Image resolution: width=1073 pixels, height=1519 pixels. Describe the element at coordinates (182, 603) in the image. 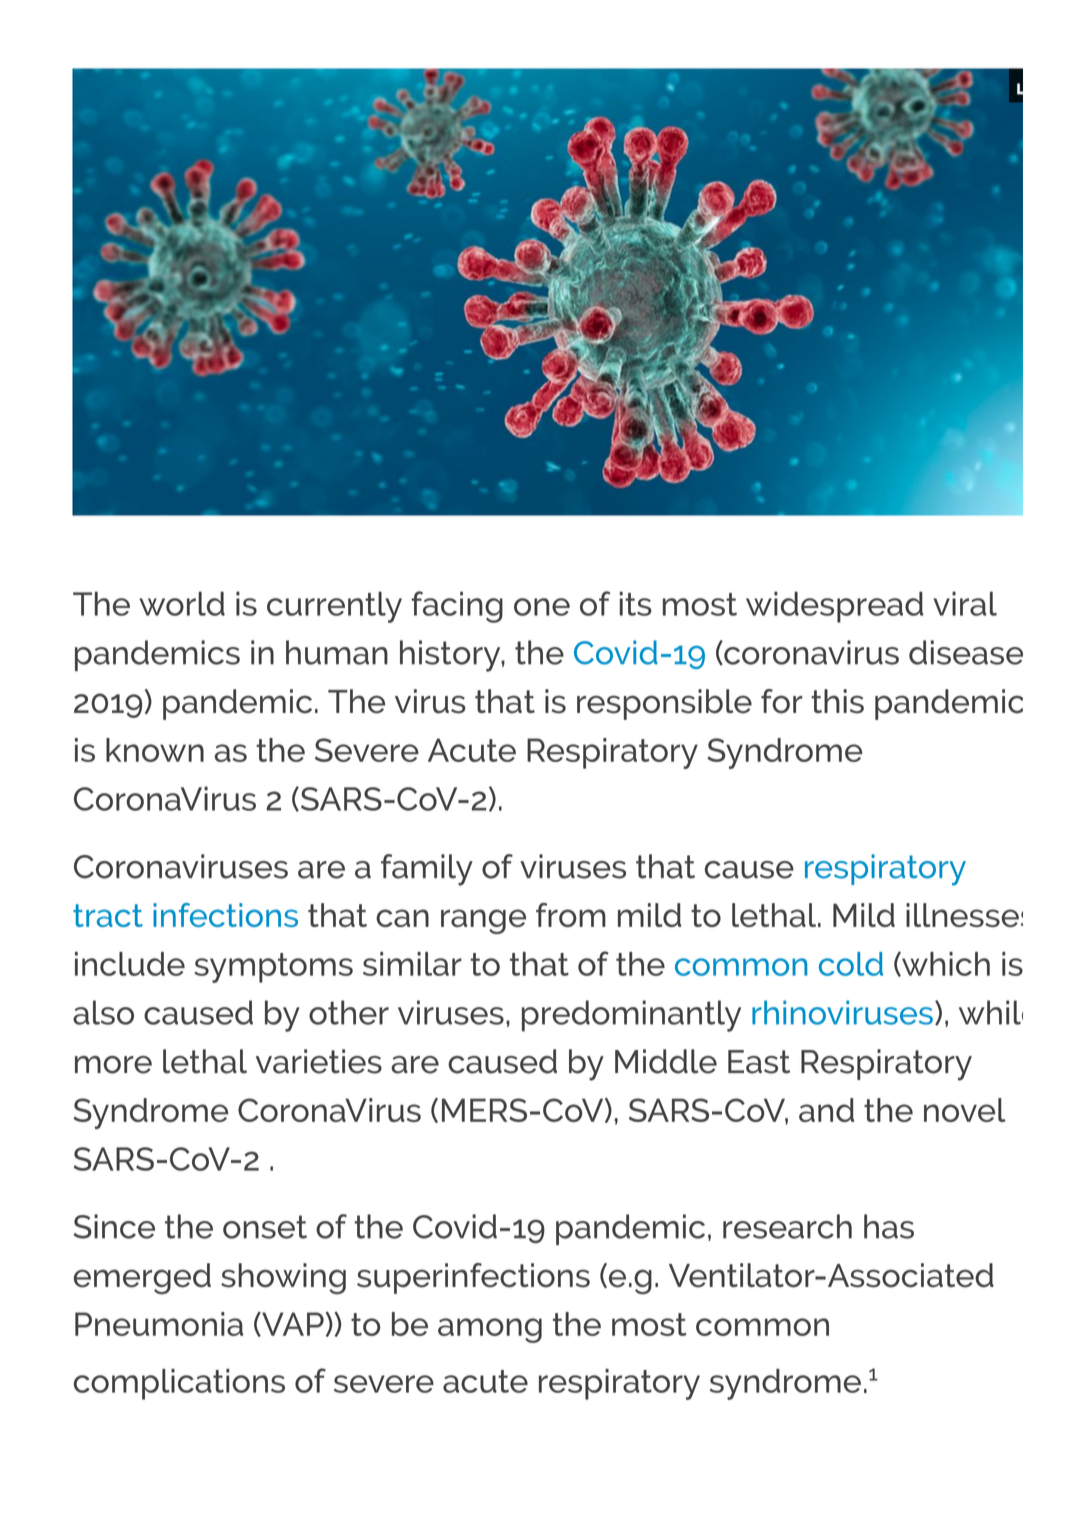

I see `world` at that location.
